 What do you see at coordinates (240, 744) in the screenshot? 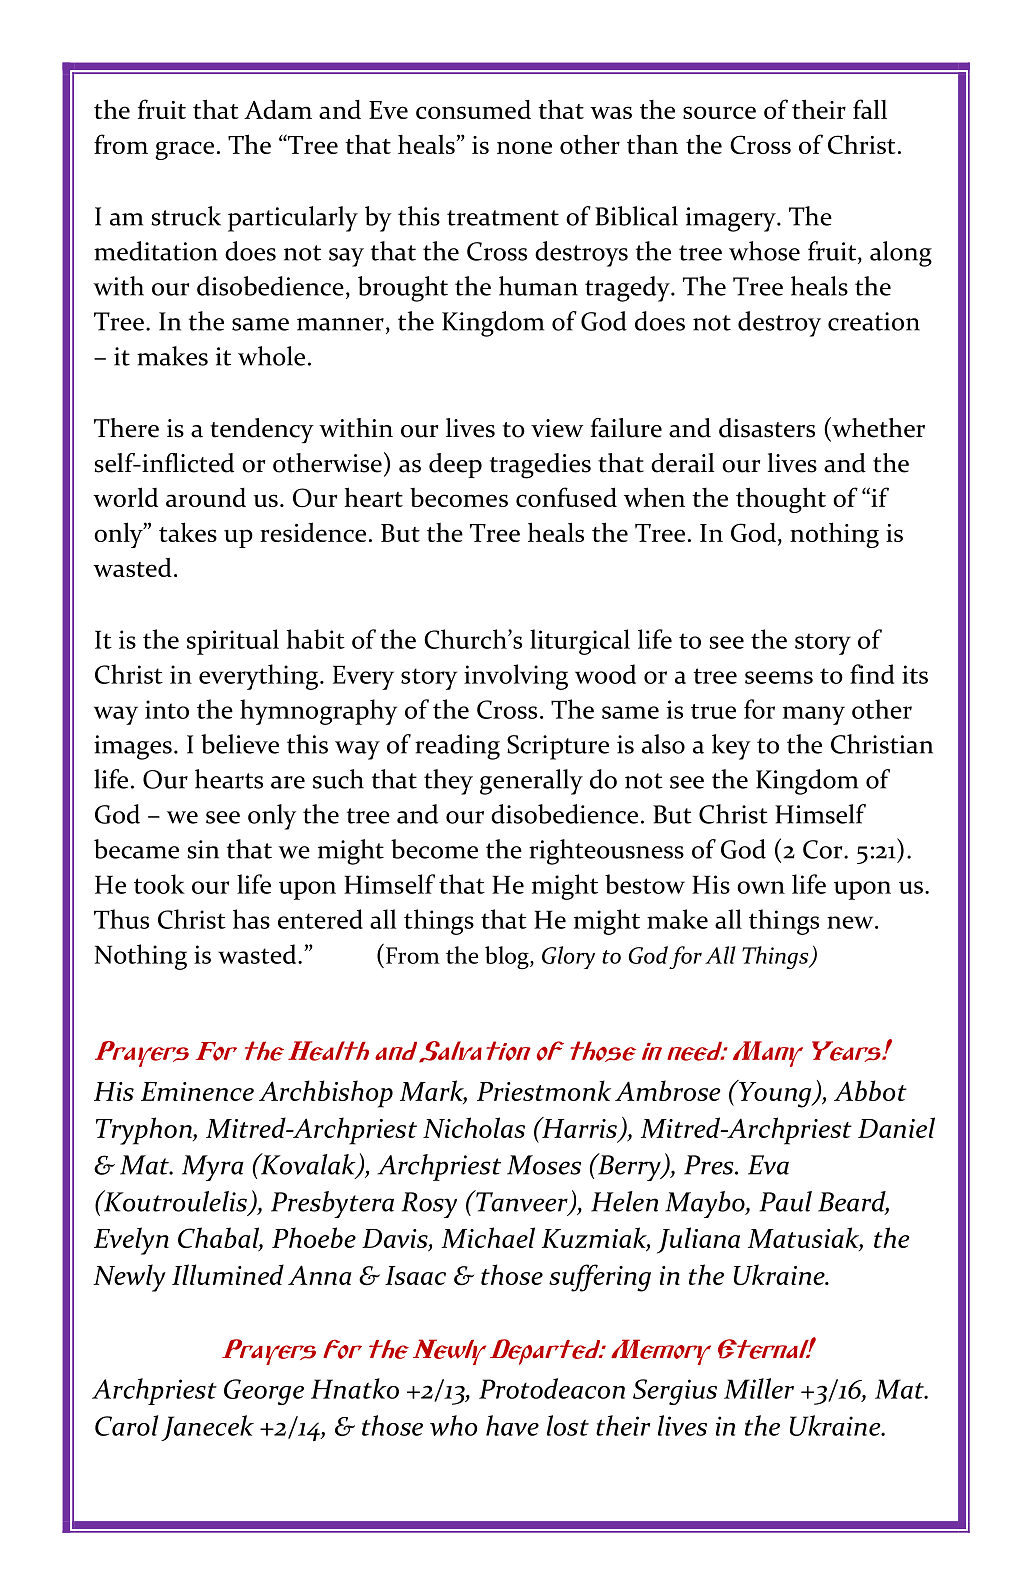
I see `believe` at bounding box center [240, 744].
